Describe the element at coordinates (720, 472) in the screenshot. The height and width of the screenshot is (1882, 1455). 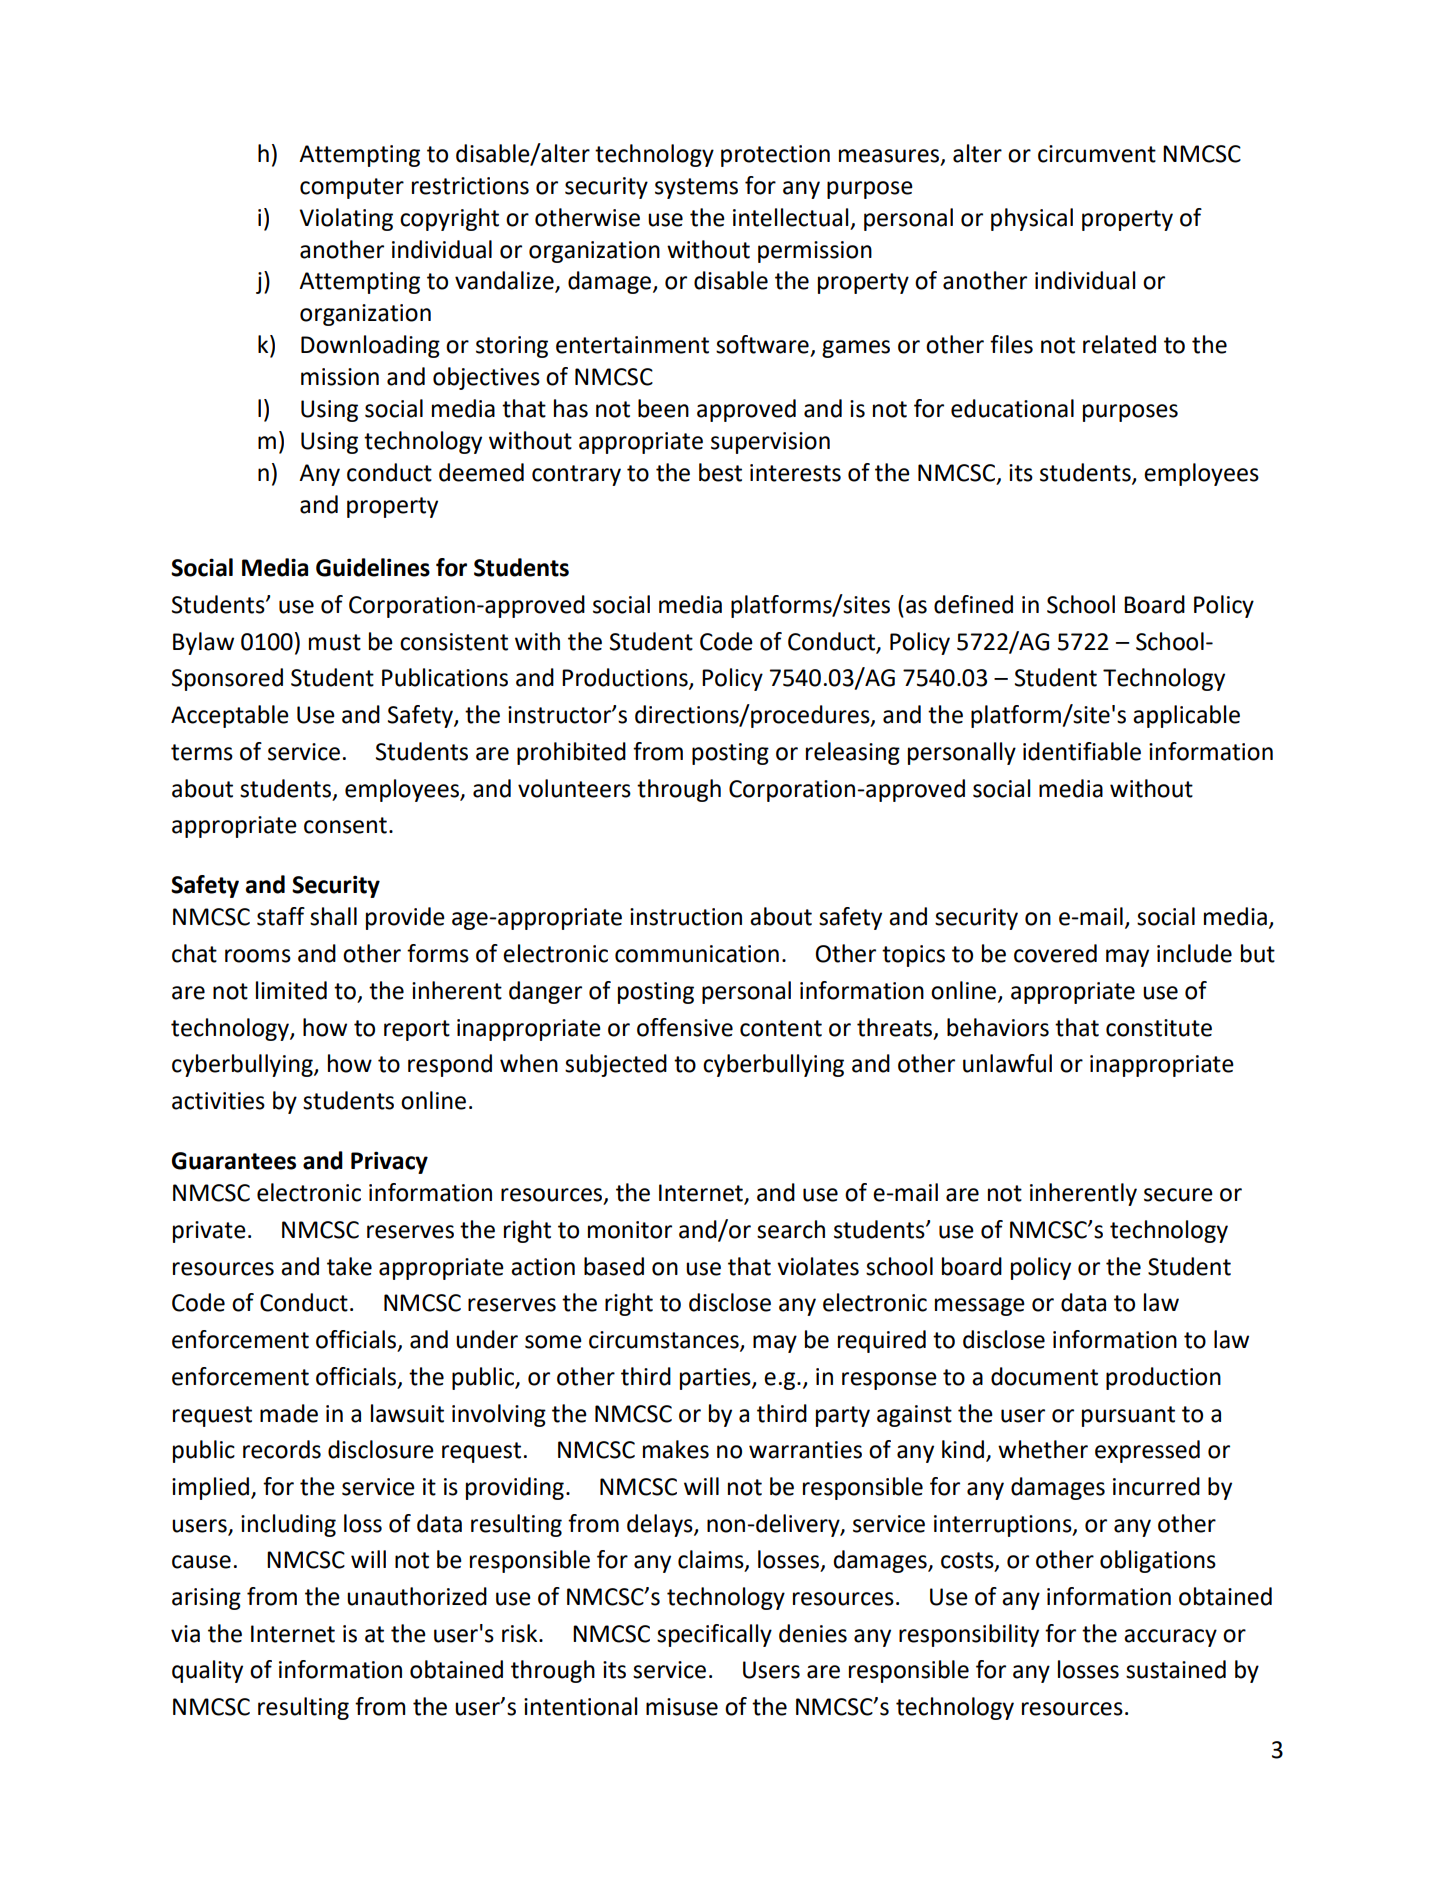
I see `best` at that location.
